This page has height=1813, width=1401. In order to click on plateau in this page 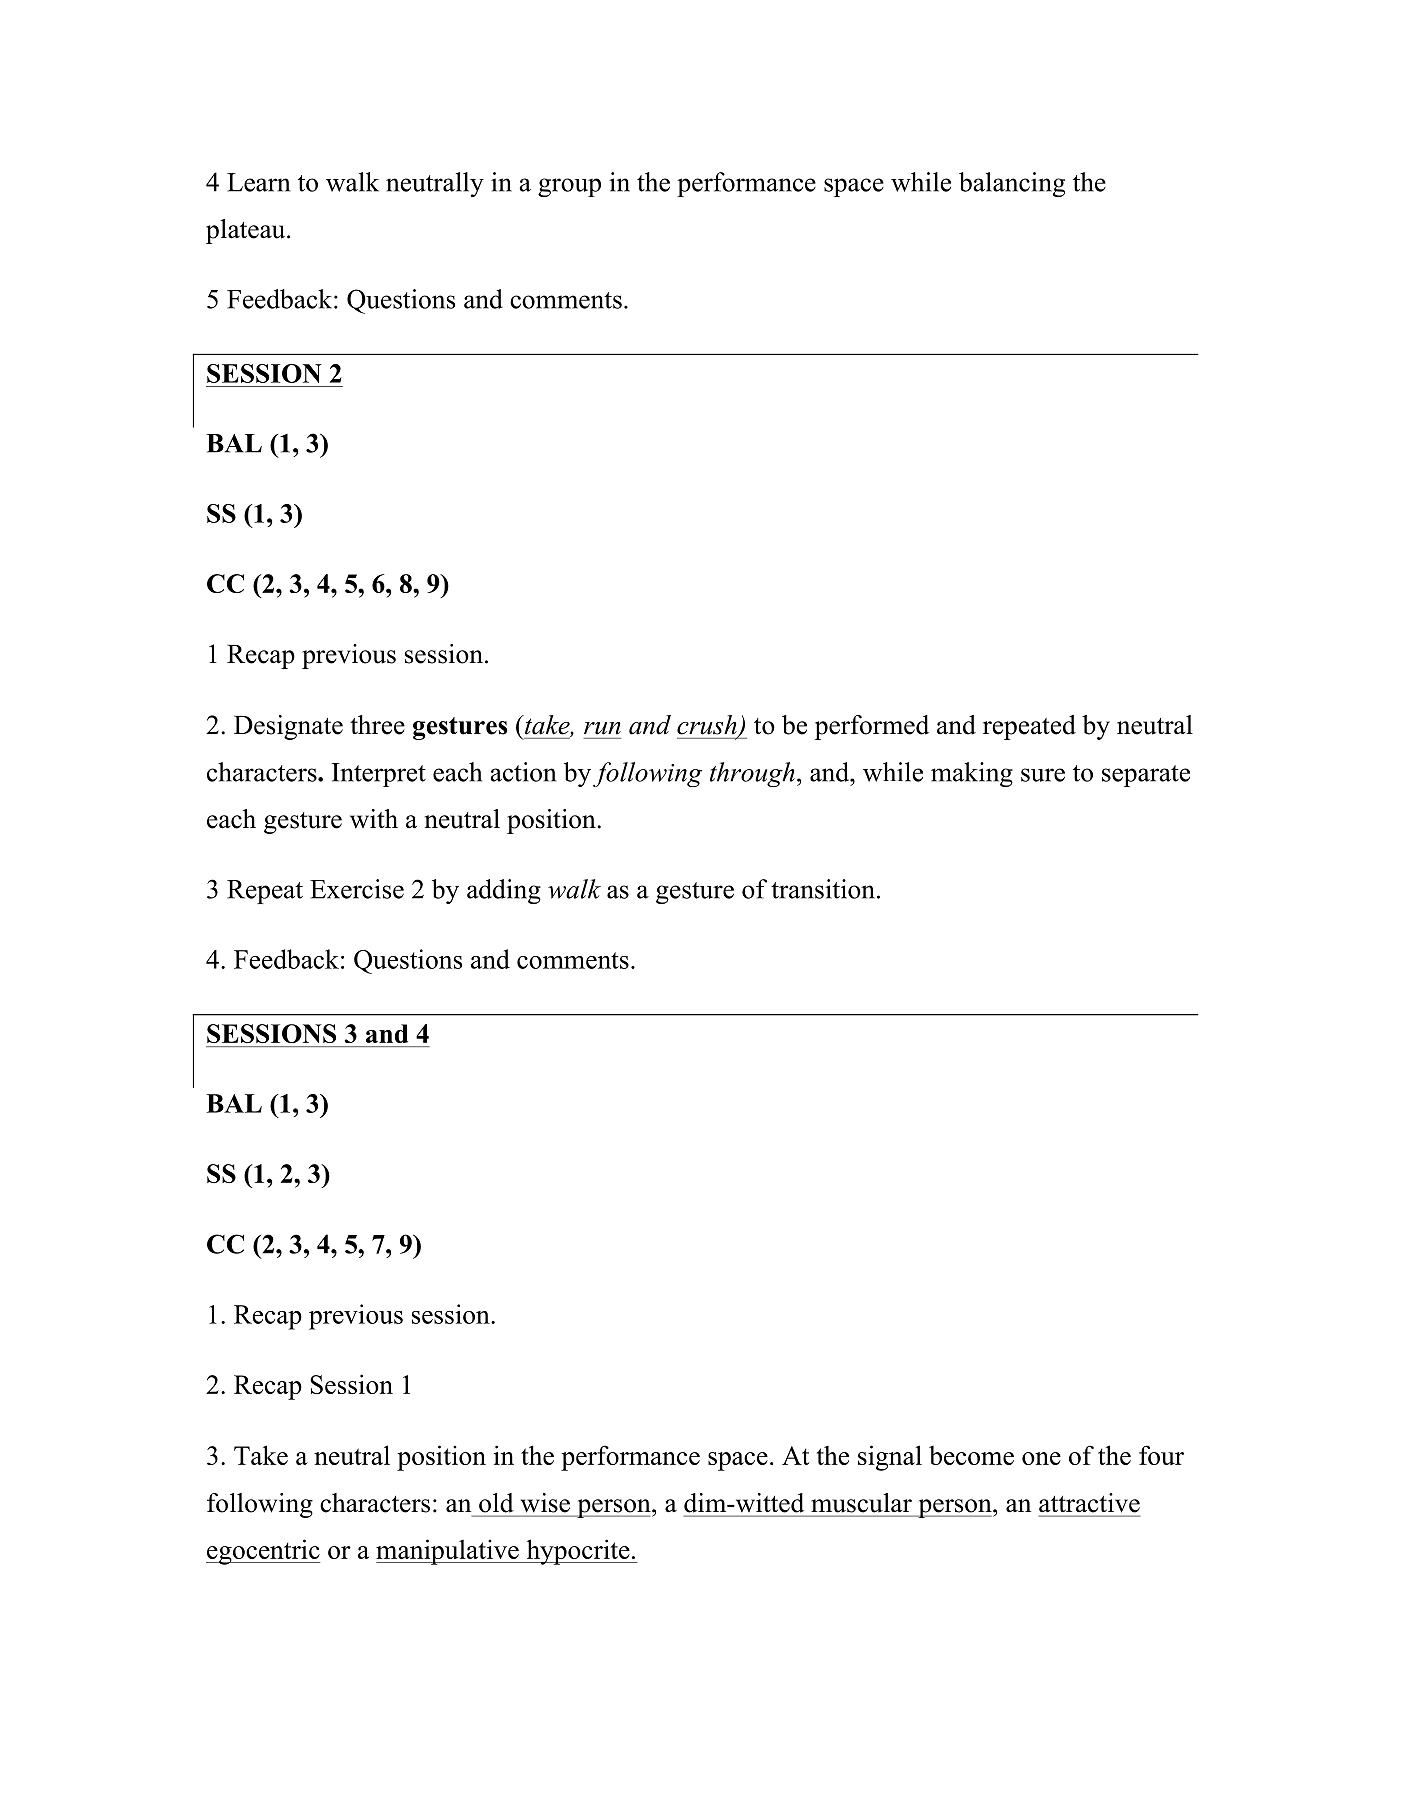, I will do `click(247, 231)`.
